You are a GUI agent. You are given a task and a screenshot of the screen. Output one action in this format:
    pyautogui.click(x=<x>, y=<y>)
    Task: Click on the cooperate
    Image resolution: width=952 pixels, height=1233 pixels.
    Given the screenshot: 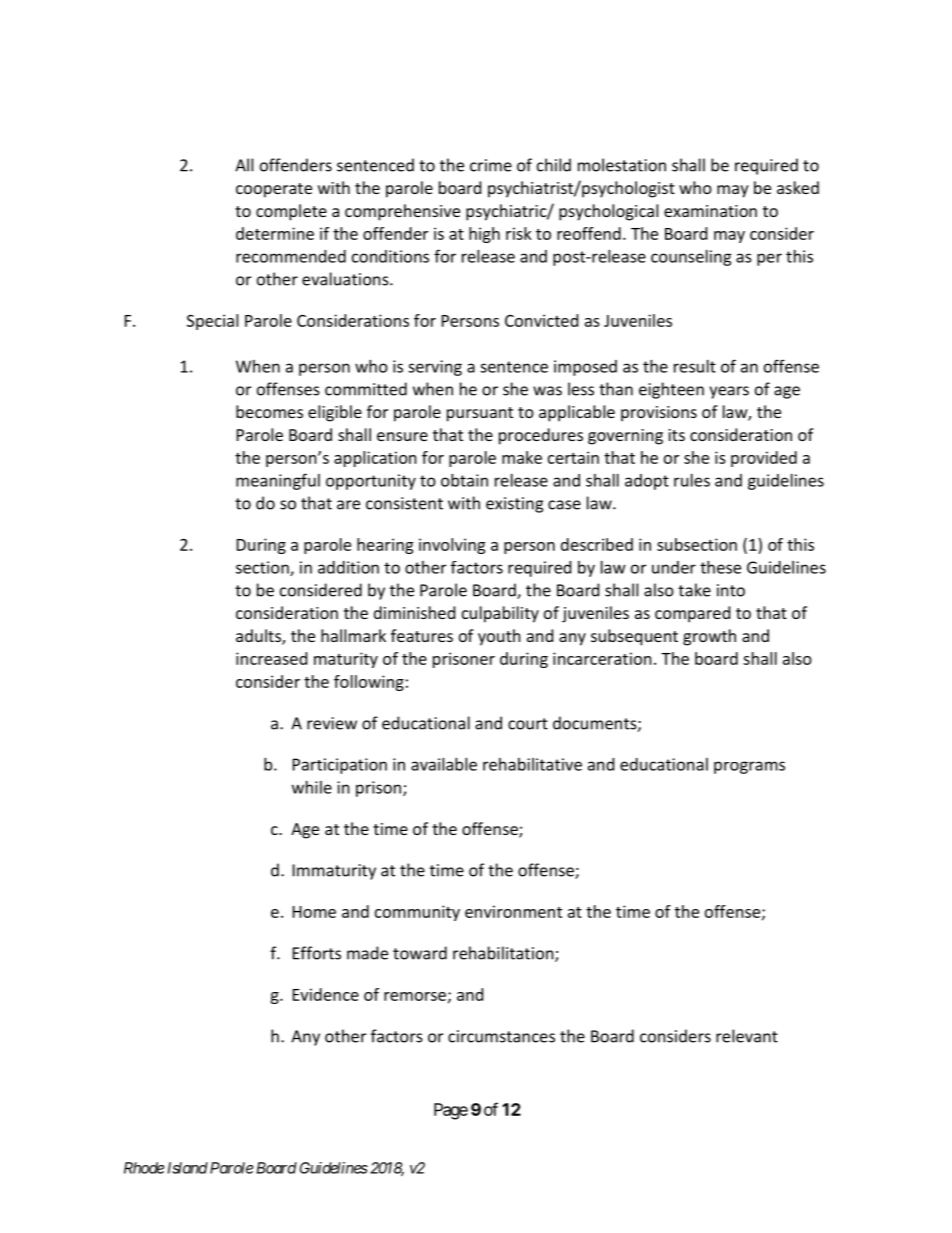 What is the action you would take?
    pyautogui.click(x=274, y=190)
